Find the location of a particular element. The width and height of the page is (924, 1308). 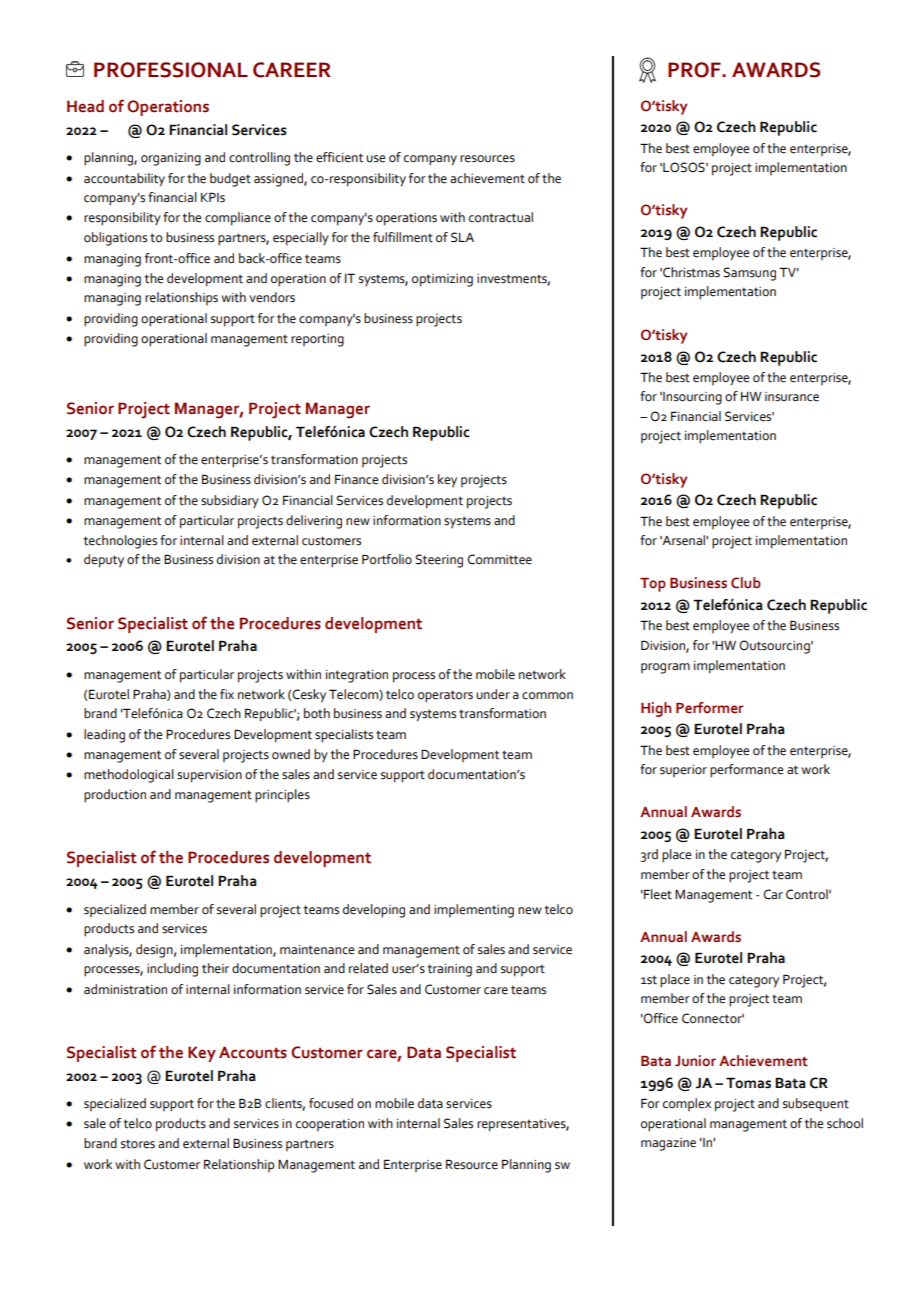

contractual is located at coordinates (501, 217).
